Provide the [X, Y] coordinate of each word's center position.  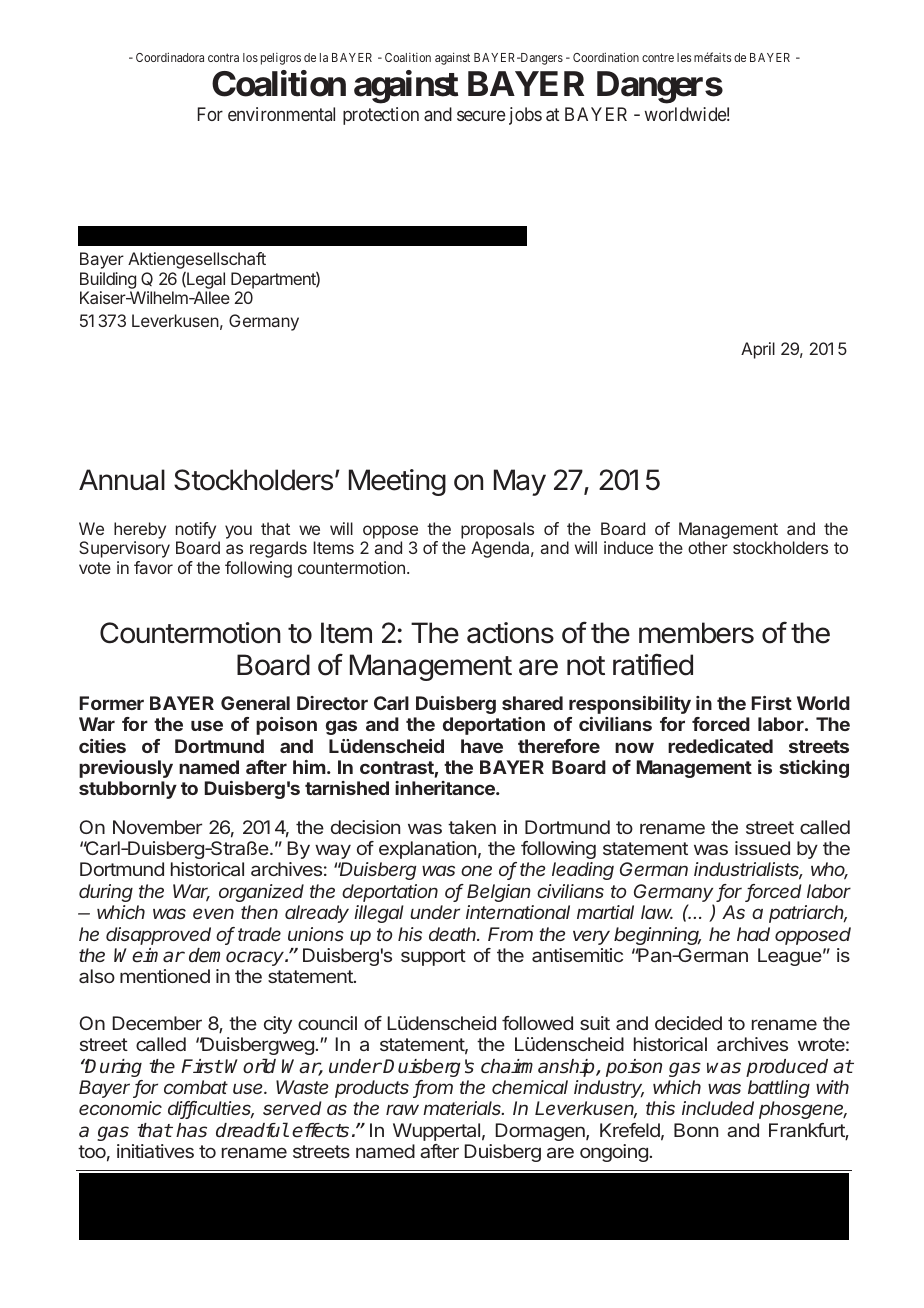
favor [153, 567]
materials [463, 1108]
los [250, 57]
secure [481, 115]
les [684, 57]
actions [510, 633]
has [191, 1130]
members [696, 633]
